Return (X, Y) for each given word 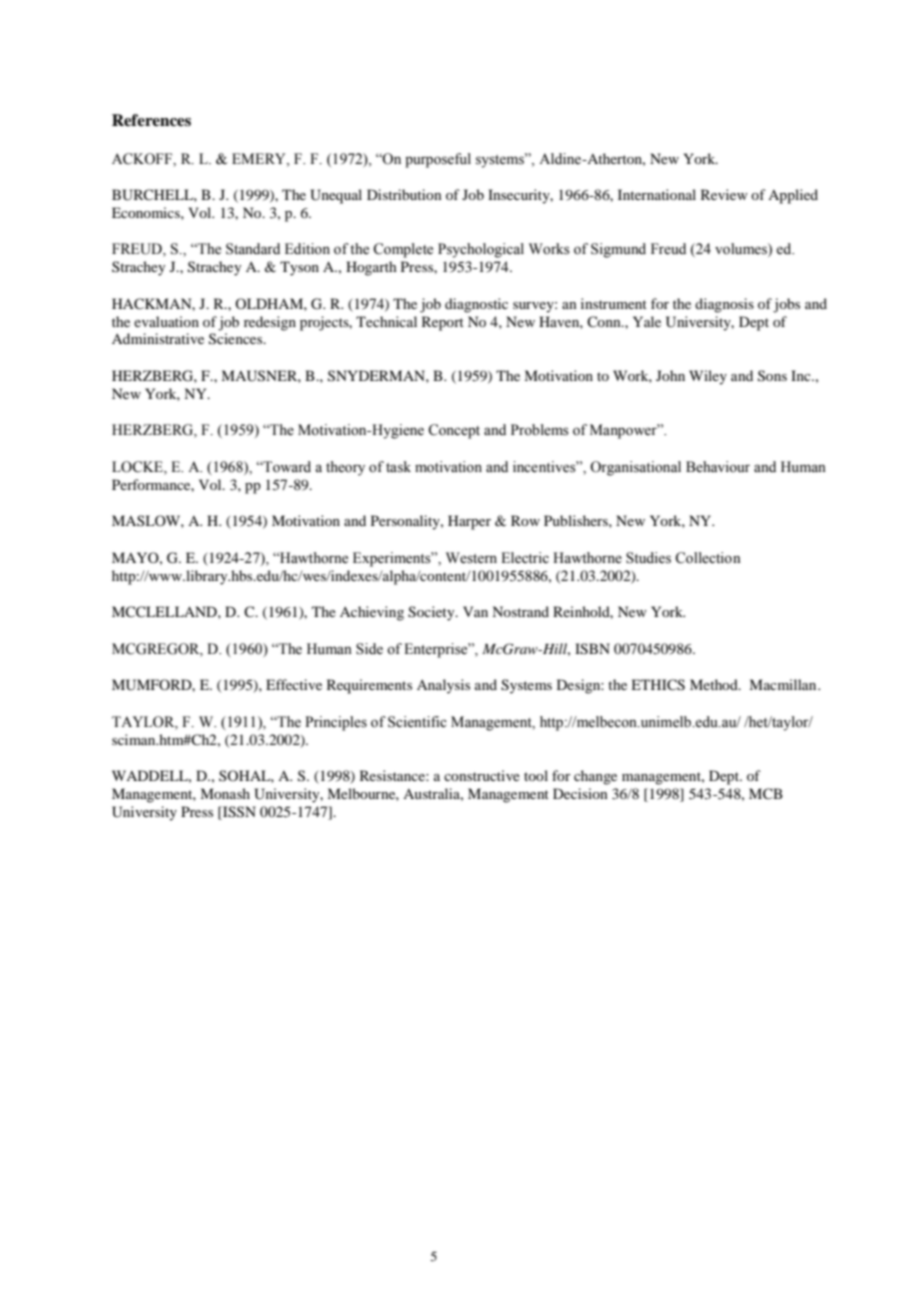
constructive (482, 775)
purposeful (438, 160)
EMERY (260, 158)
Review (724, 194)
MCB (766, 794)
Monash (225, 793)
